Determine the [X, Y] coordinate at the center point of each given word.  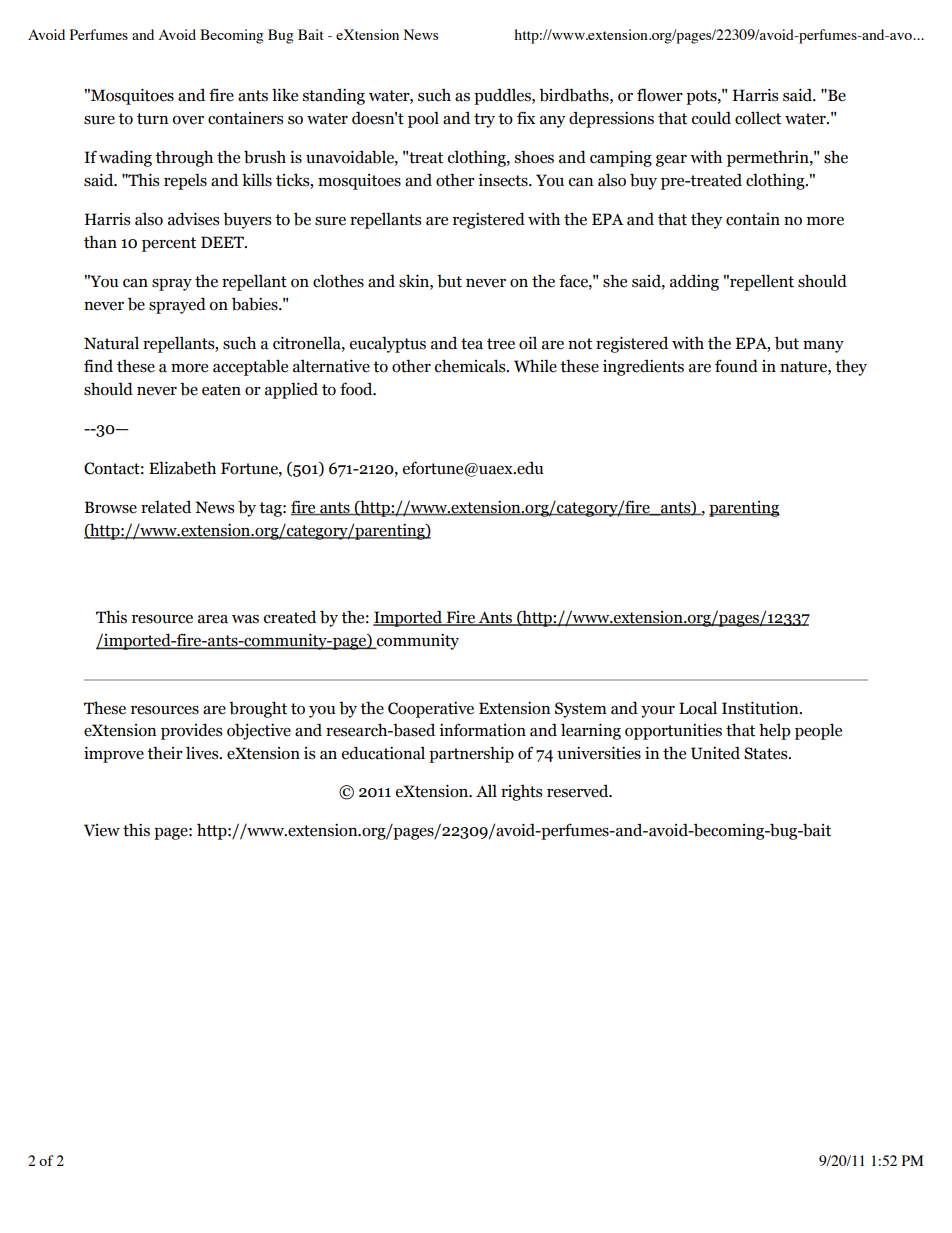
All [486, 790]
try [484, 120]
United [715, 753]
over [188, 120]
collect [758, 118]
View [102, 830]
